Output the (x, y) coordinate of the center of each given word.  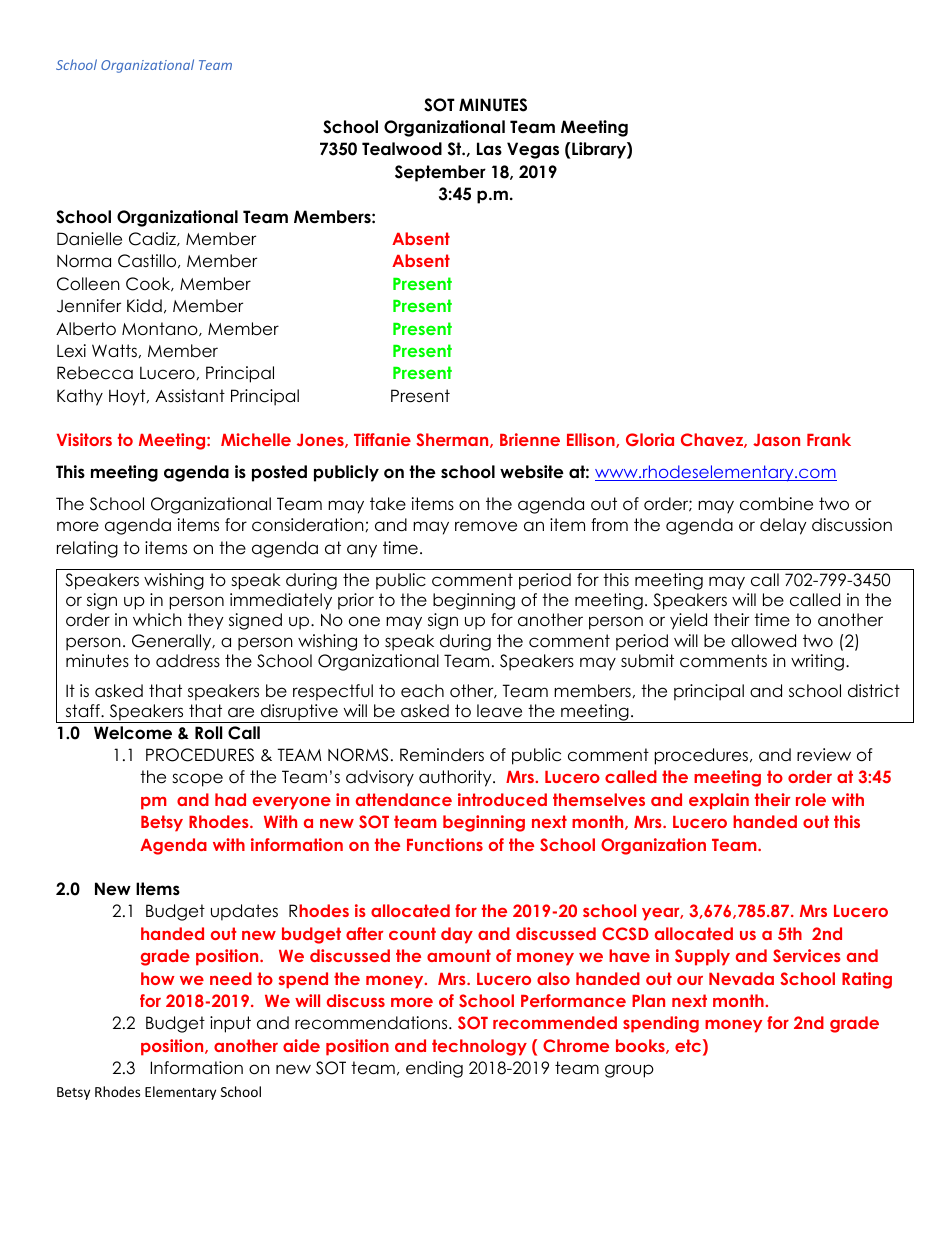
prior (356, 601)
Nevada (741, 978)
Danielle (89, 239)
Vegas (533, 150)
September (440, 173)
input (230, 1024)
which (157, 620)
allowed (763, 641)
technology (479, 1047)
